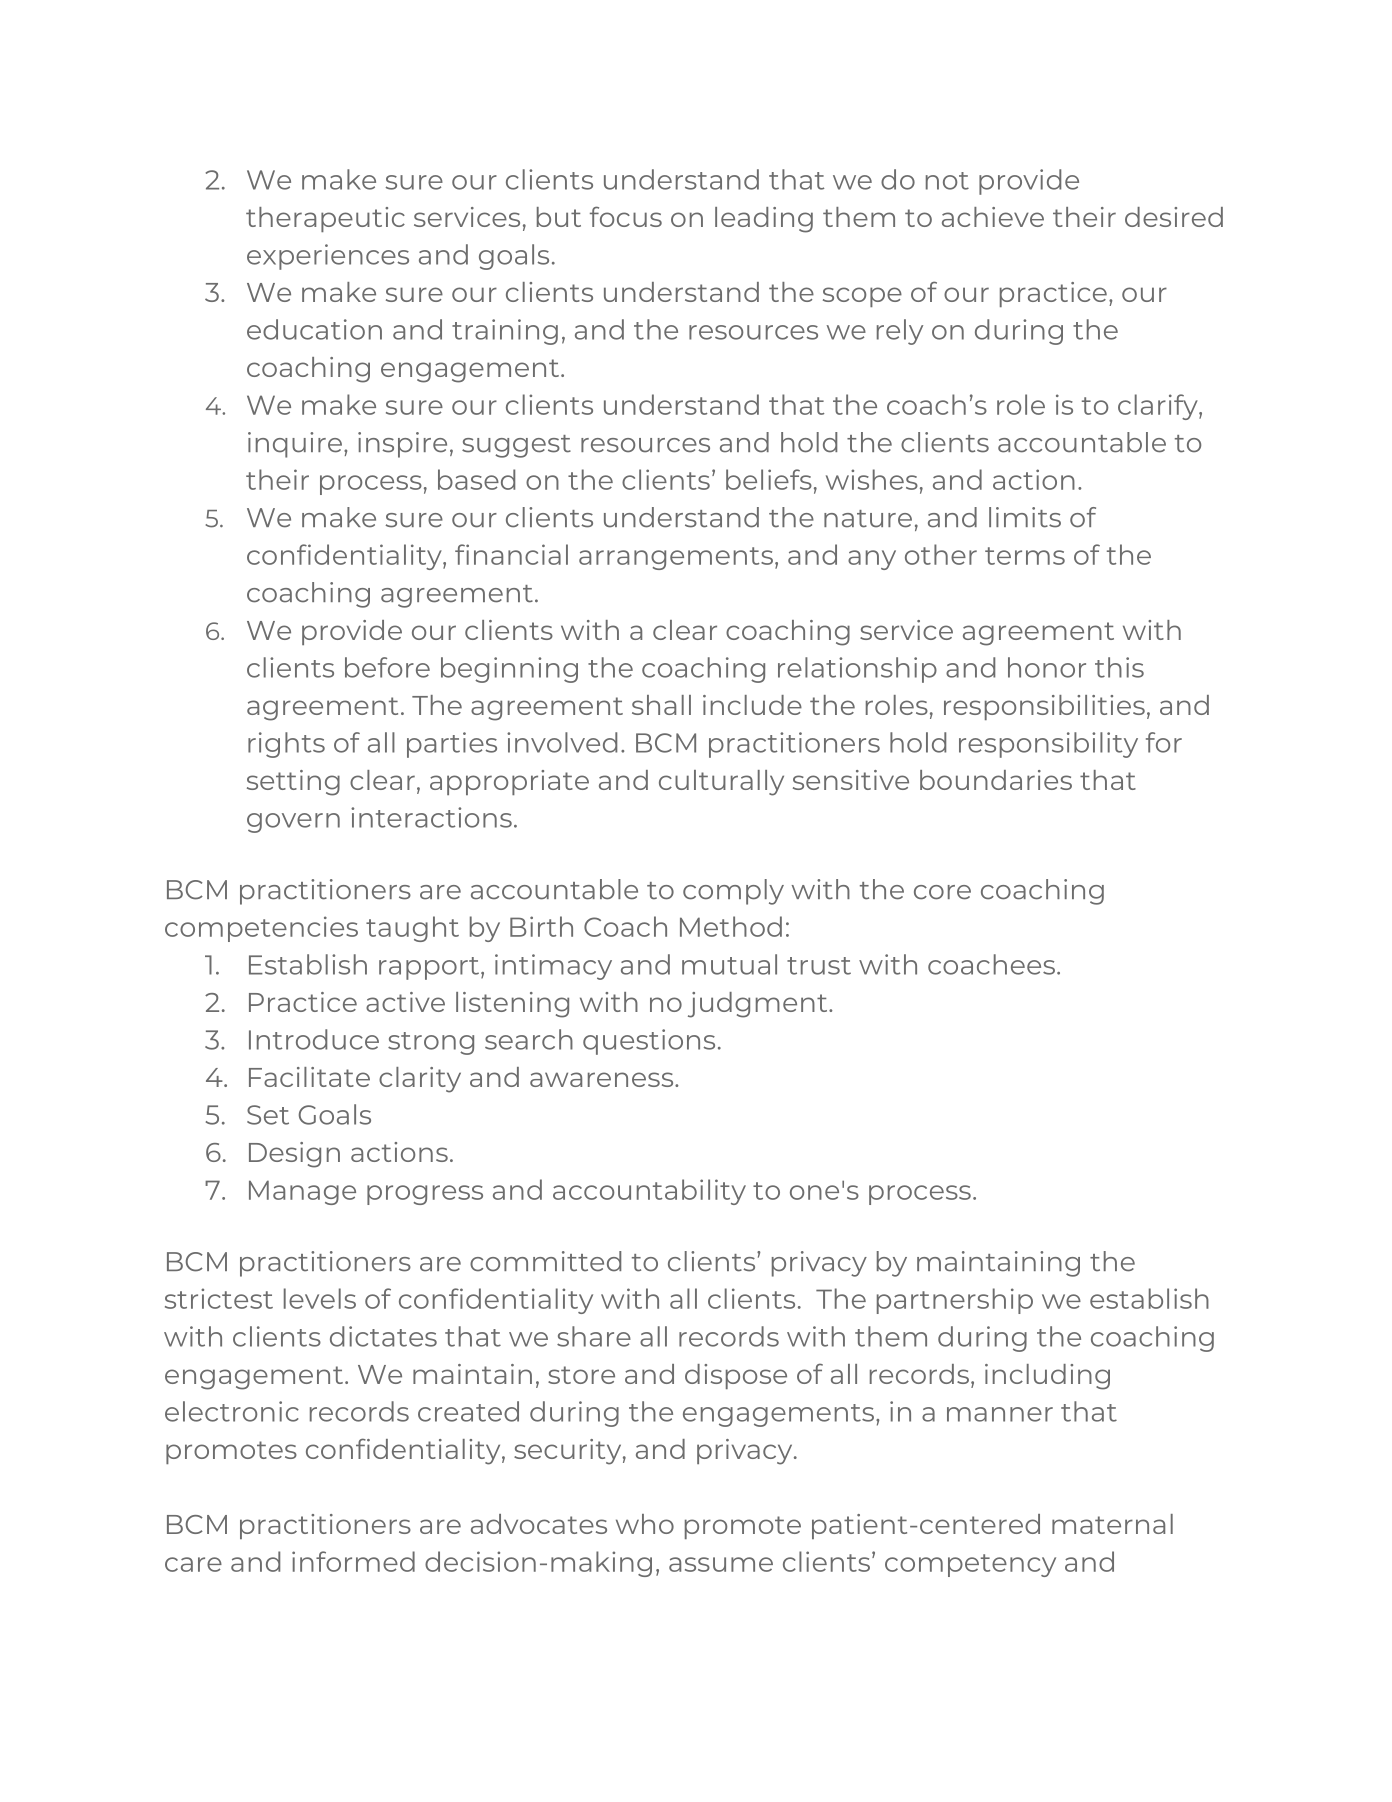  Describe the element at coordinates (661, 705) in the image. I see `shall` at that location.
